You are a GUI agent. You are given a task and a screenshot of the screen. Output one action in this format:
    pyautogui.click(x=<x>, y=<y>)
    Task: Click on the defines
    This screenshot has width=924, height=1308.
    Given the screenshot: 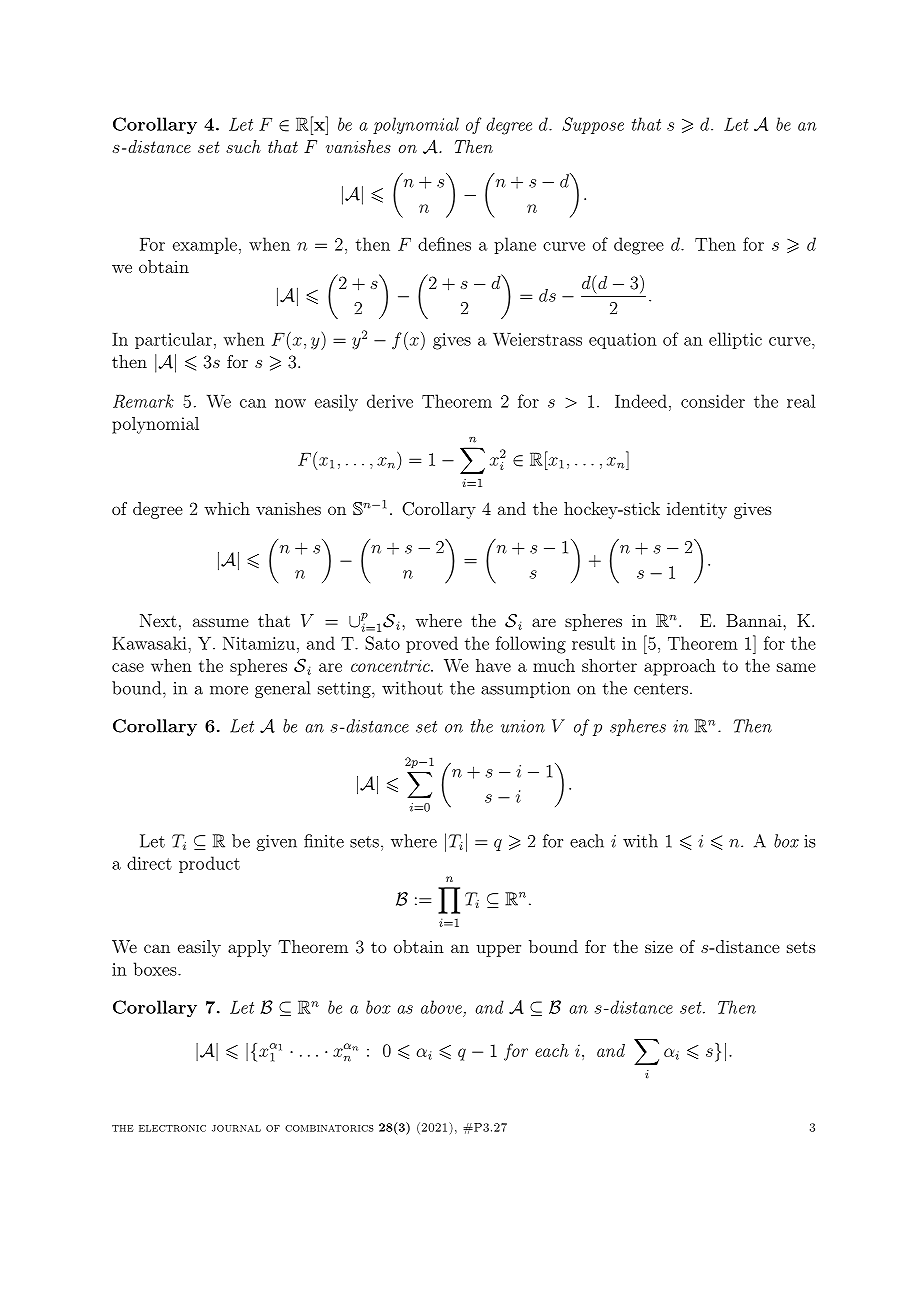 What is the action you would take?
    pyautogui.click(x=444, y=244)
